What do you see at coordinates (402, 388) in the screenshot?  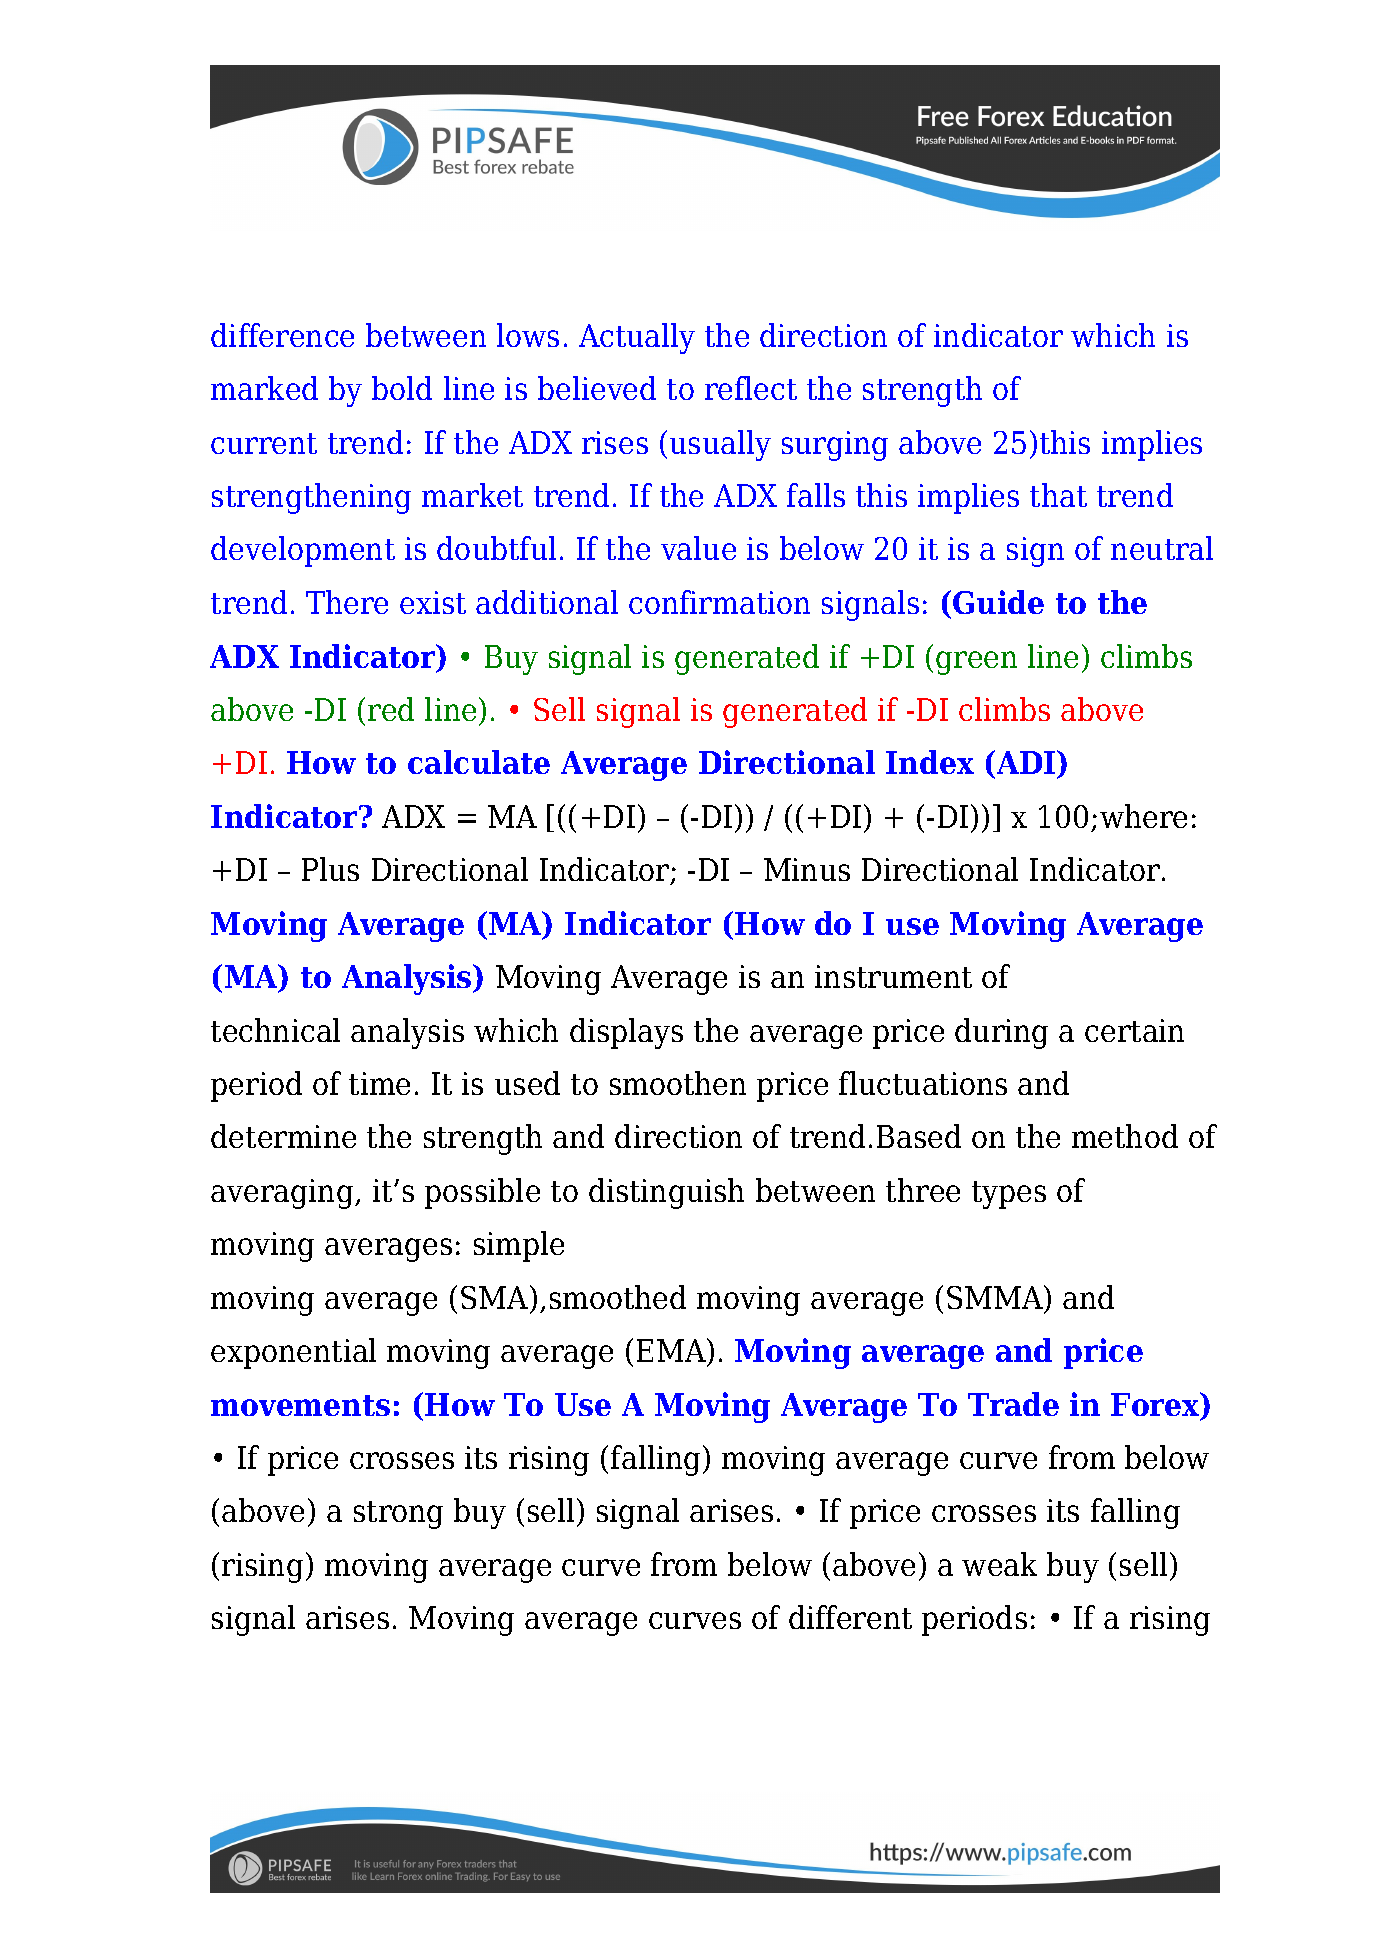 I see `bold` at bounding box center [402, 388].
